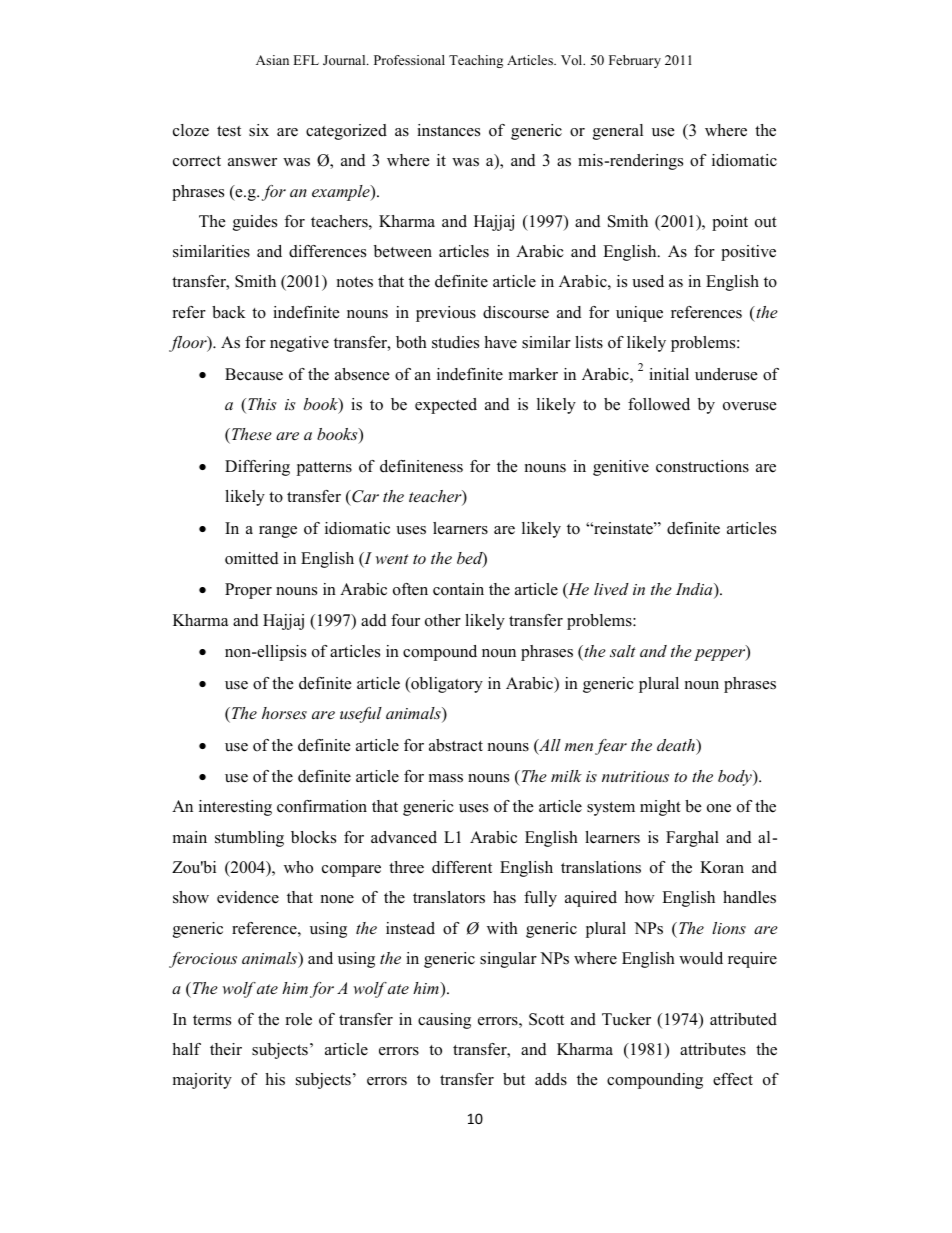 This screenshot has height=1233, width=952. What do you see at coordinates (660, 808) in the screenshot?
I see `might` at bounding box center [660, 808].
